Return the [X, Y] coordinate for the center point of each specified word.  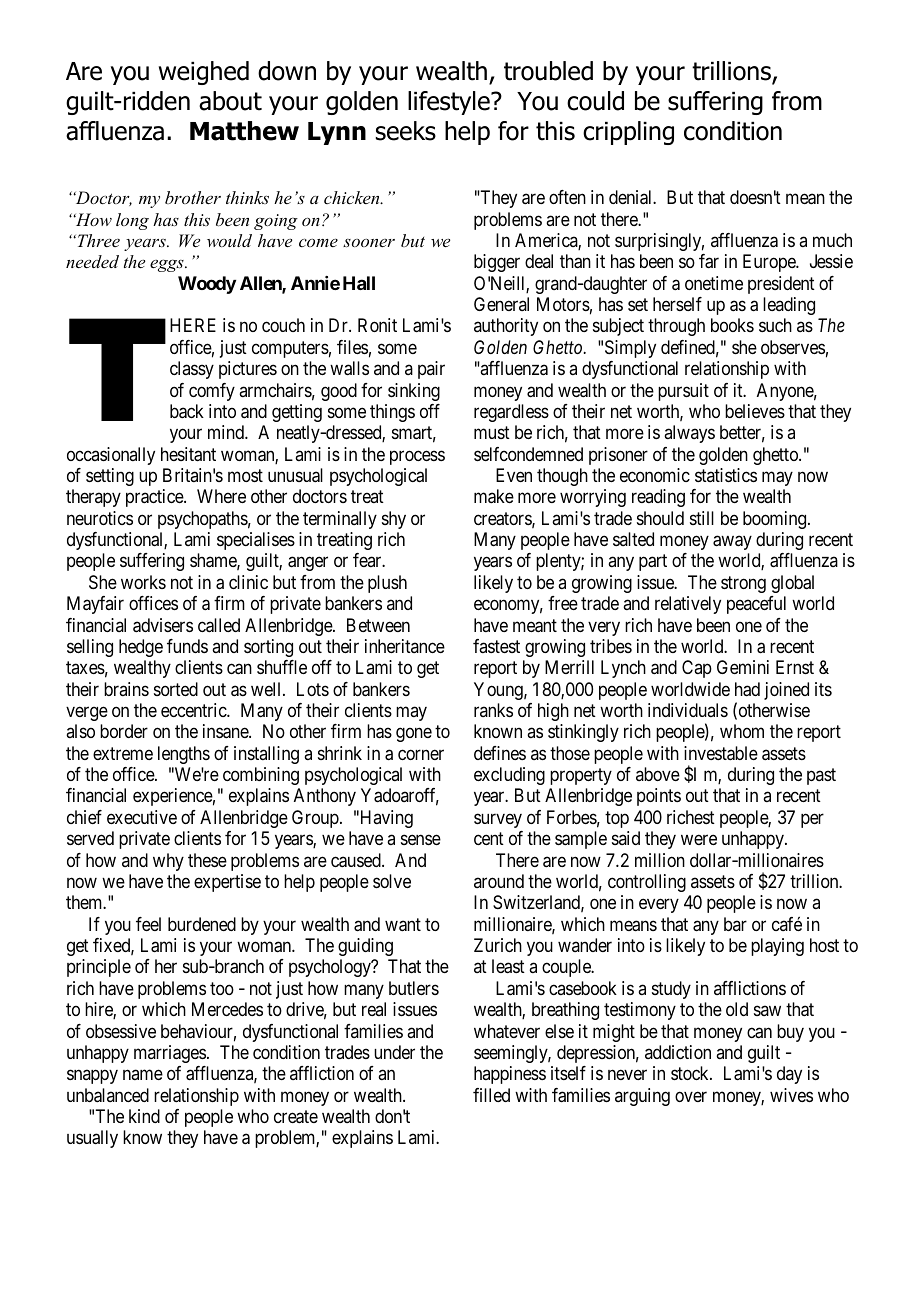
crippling [628, 133]
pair [431, 370]
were [699, 840]
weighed [204, 73]
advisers [163, 625]
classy [192, 370]
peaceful [756, 605]
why [168, 862]
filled [491, 1095]
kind [144, 1116]
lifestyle [450, 103]
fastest [496, 646]
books [732, 325]
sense [421, 840]
